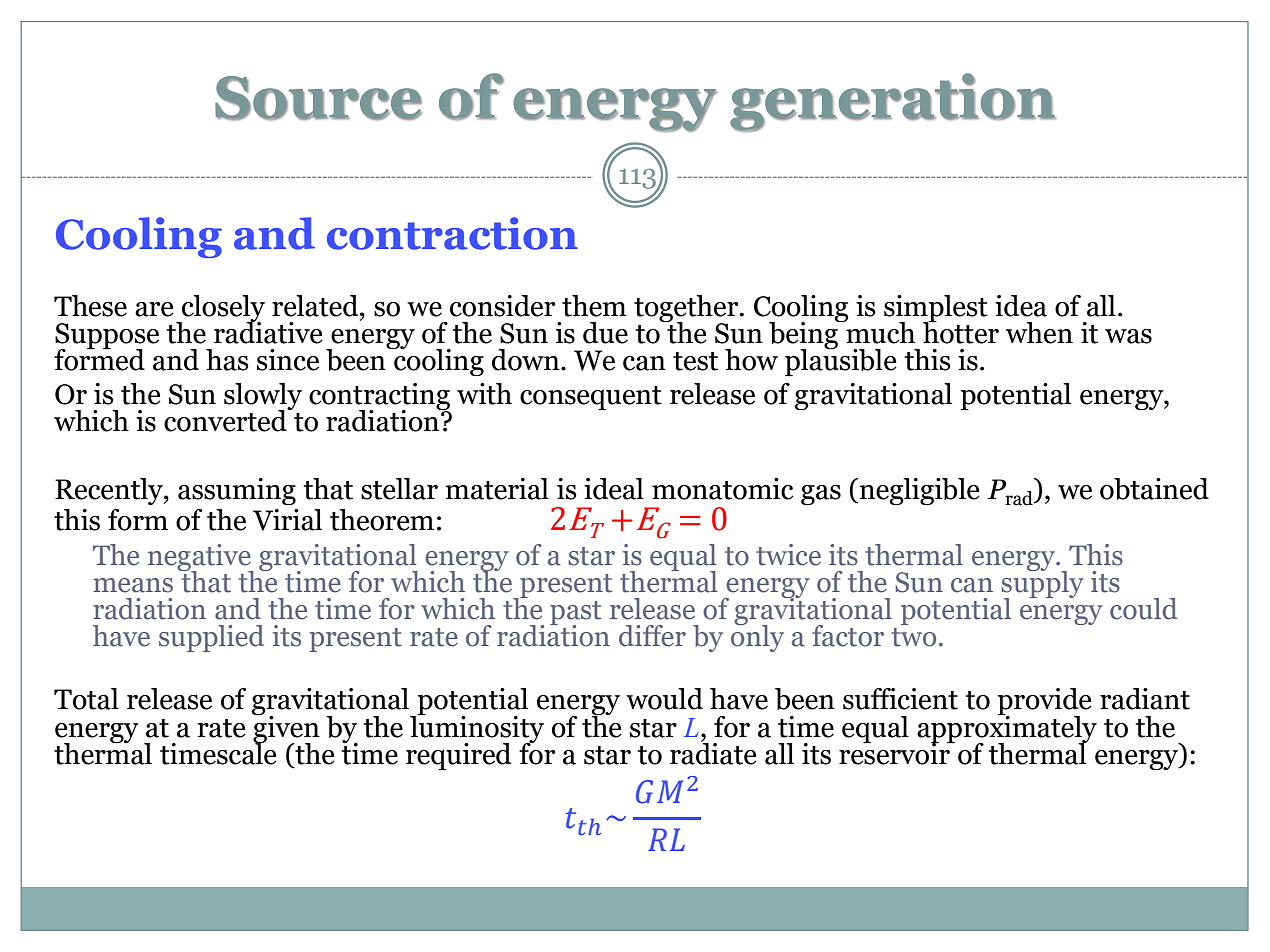 The width and height of the image is (1270, 952). Describe the element at coordinates (936, 309) in the image. I see `simplest` at that location.
